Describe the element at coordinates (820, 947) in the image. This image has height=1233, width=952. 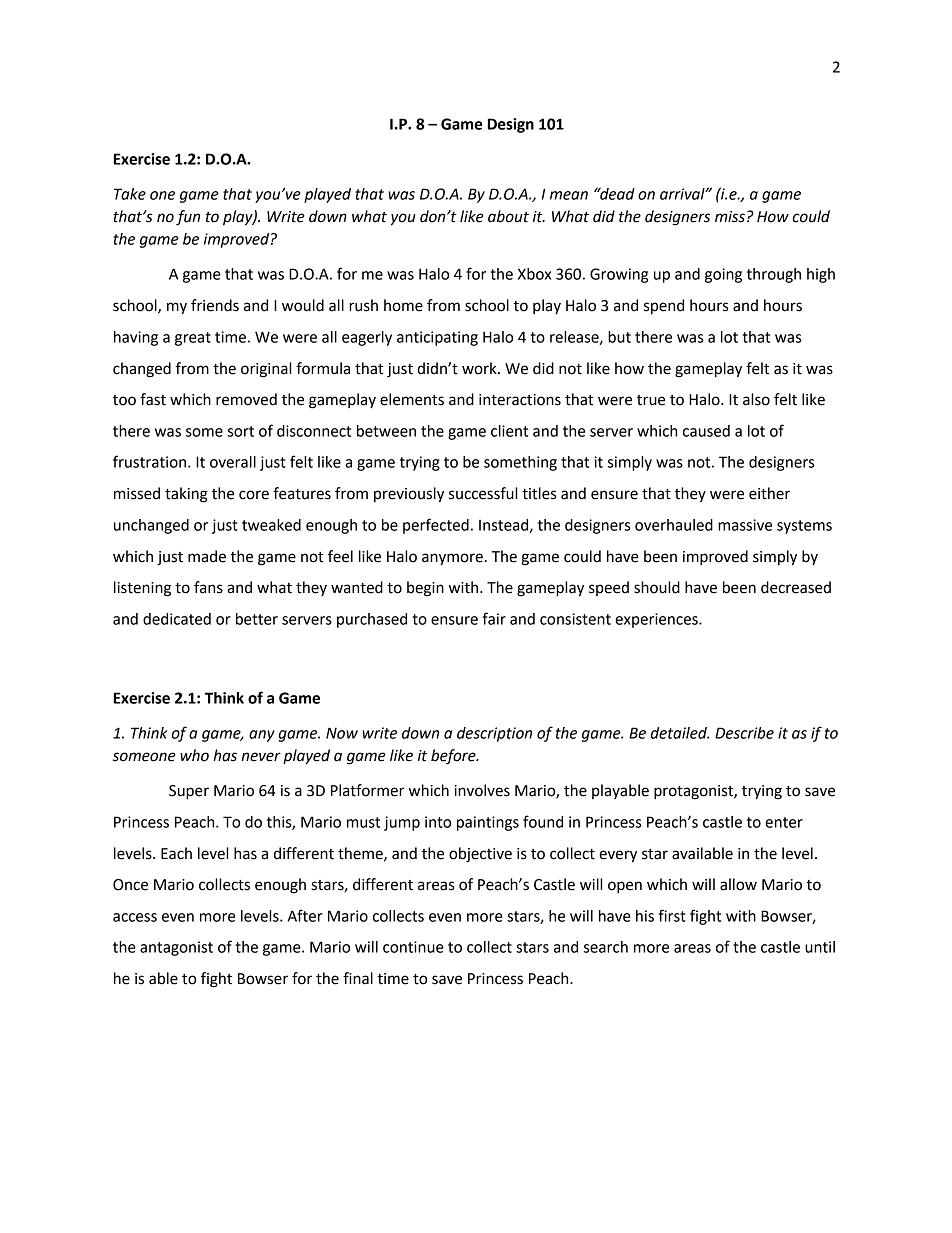
I see `until` at that location.
